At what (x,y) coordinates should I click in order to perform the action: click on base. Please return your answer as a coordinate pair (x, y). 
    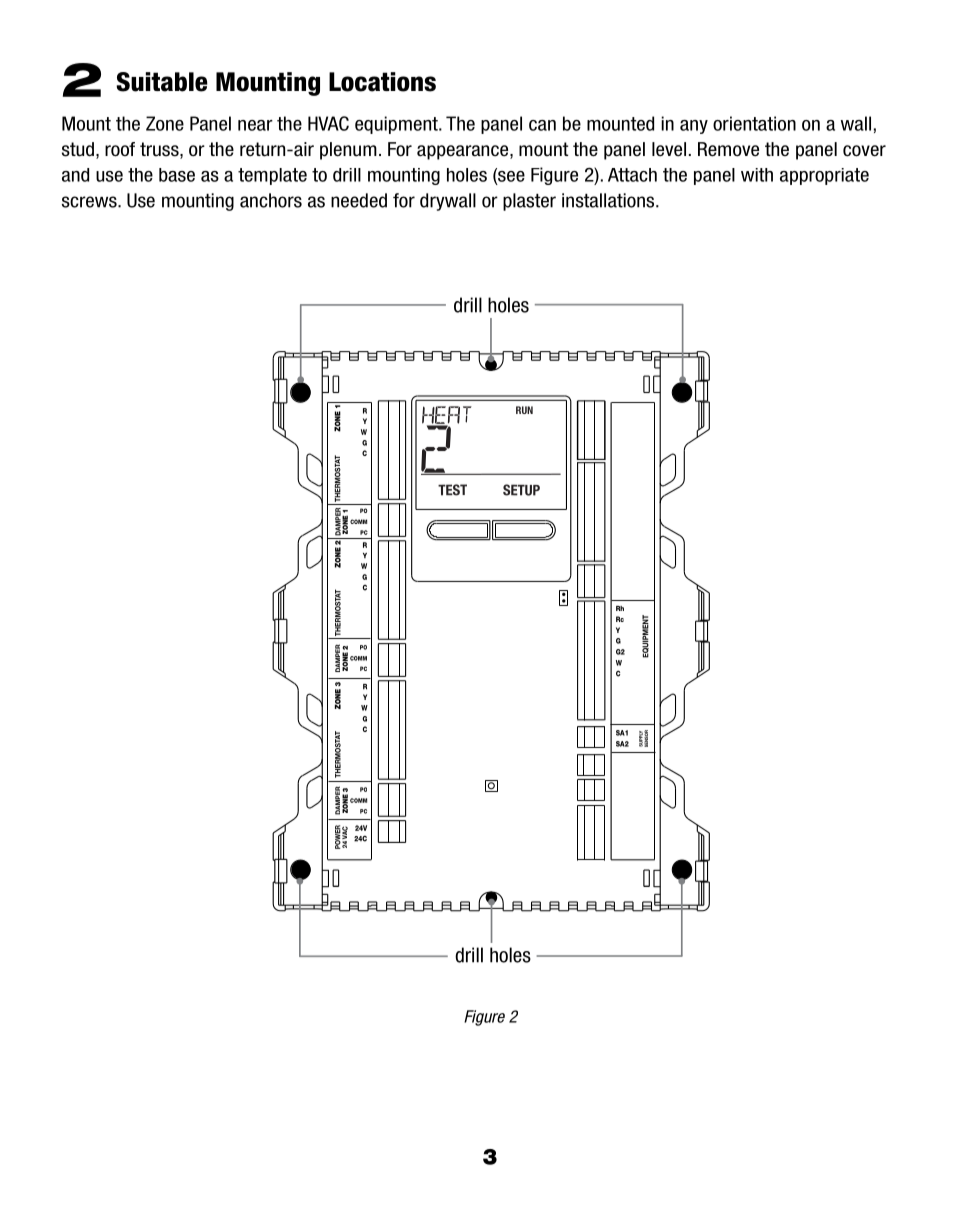
    Looking at the image, I should click on (177, 175).
